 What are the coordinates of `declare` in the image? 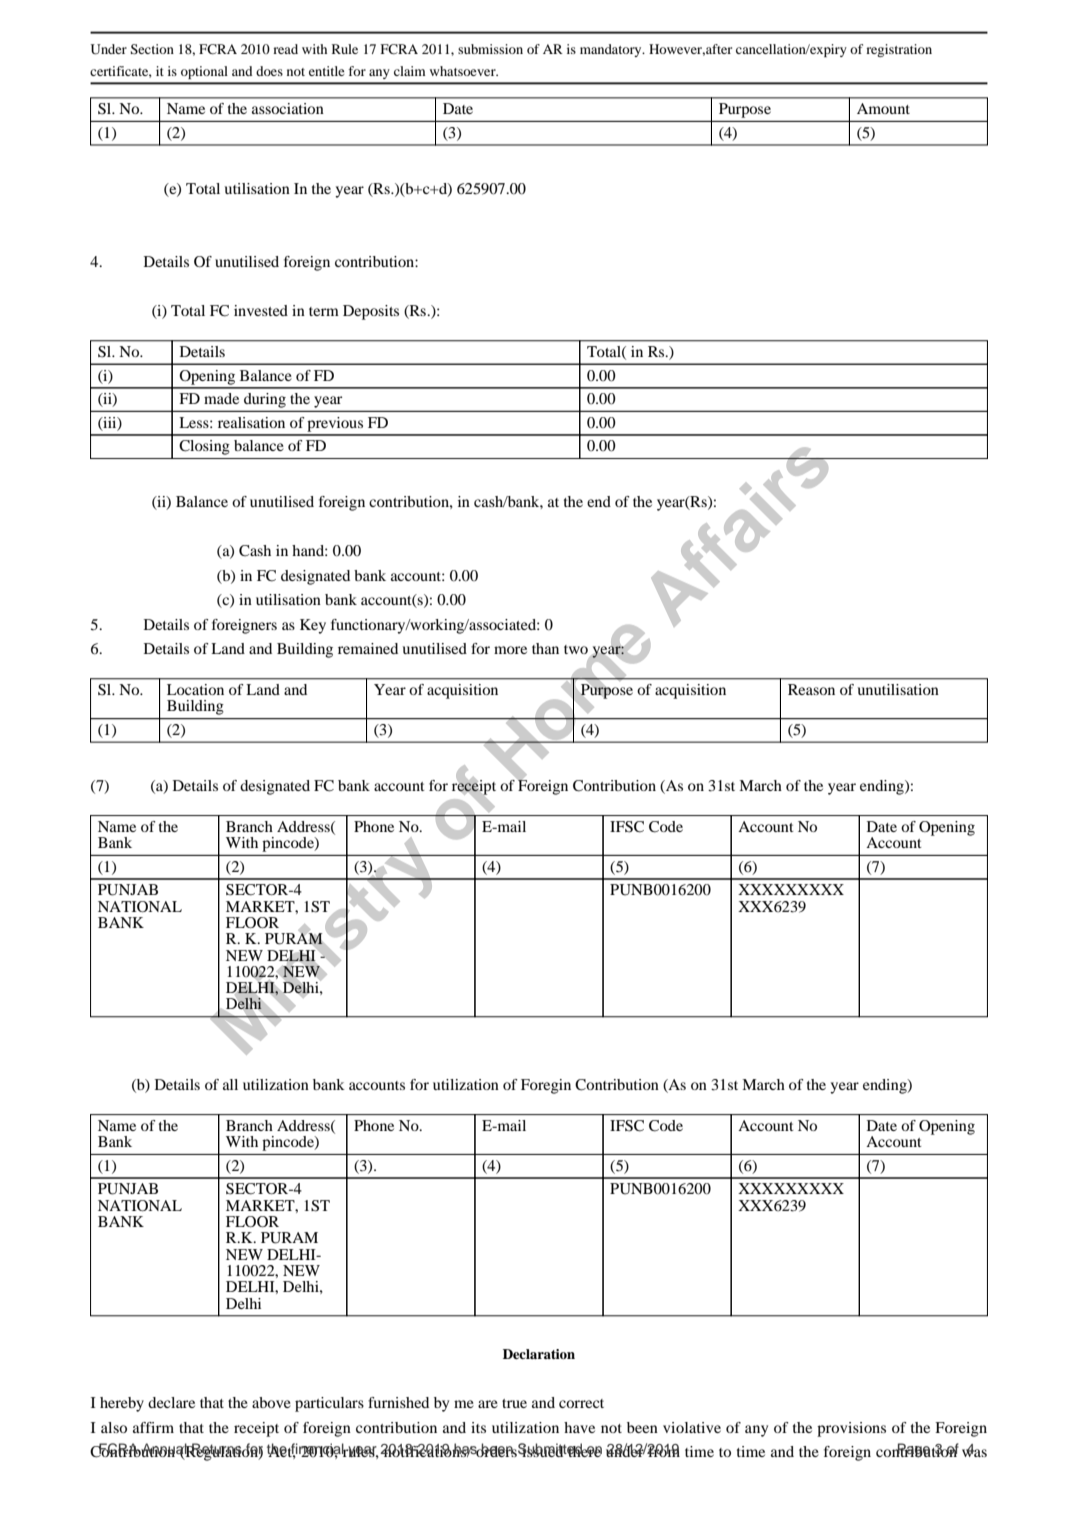 It's located at (171, 1402).
